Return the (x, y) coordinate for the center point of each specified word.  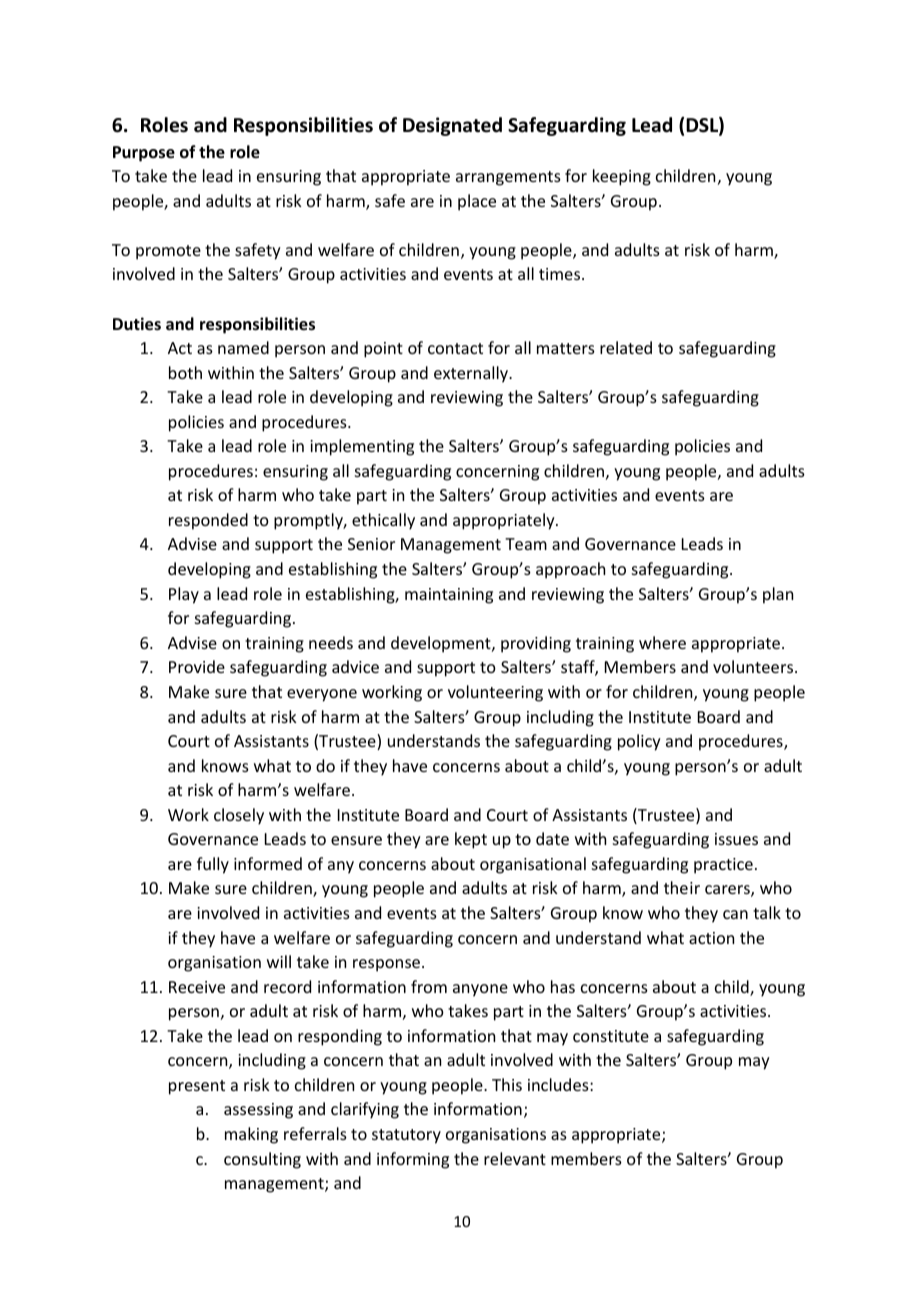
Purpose (144, 154)
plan (778, 595)
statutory (406, 1136)
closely (239, 816)
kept (471, 840)
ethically (383, 521)
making (251, 1135)
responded (208, 521)
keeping (622, 177)
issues (736, 839)
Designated (452, 126)
